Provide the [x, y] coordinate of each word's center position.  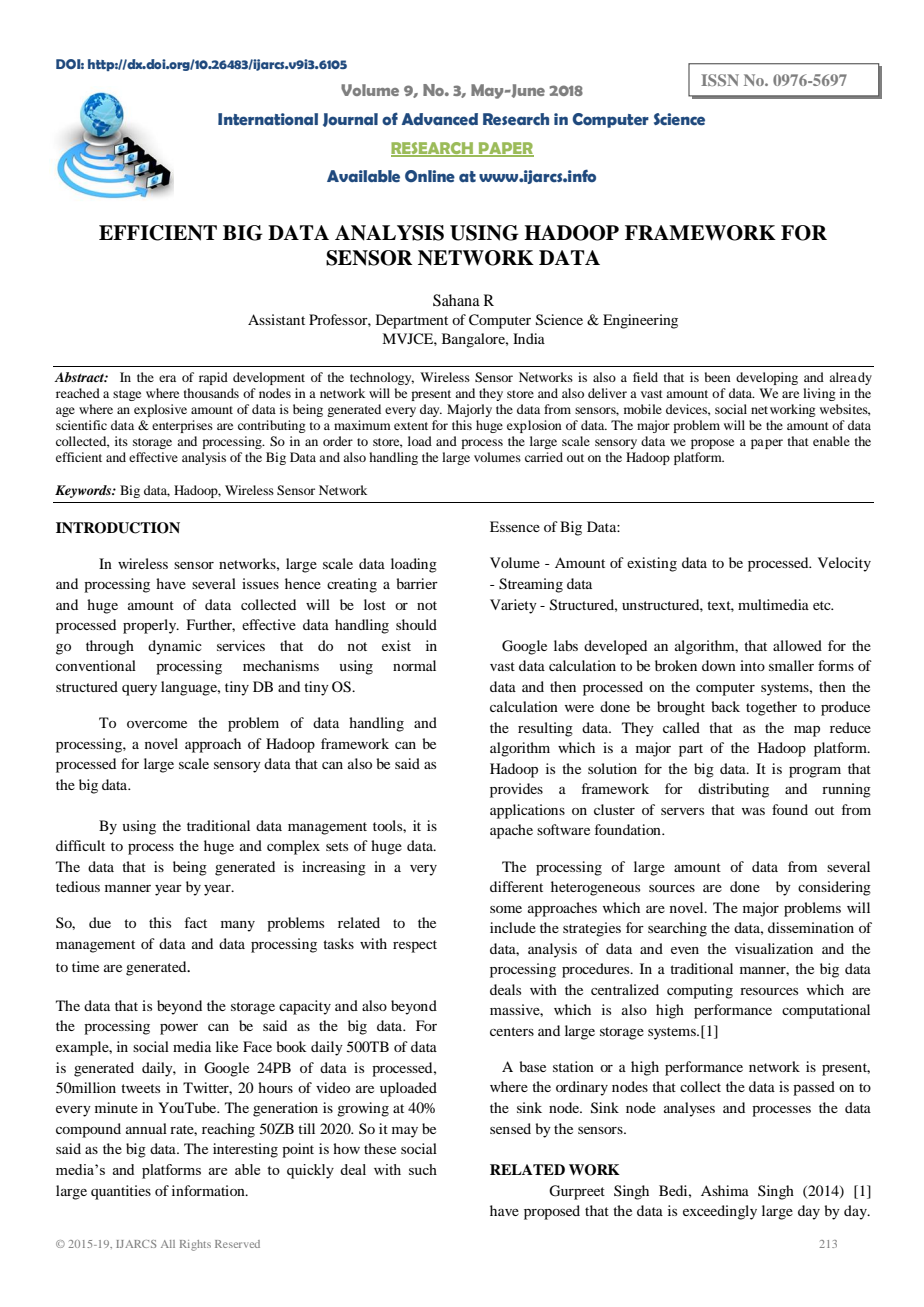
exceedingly [720, 1212]
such [423, 1169]
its [121, 441]
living [819, 394]
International [268, 119]
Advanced [440, 119]
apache [511, 831]
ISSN [720, 80]
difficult [80, 845]
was [753, 811]
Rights [195, 1245]
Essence [515, 526]
